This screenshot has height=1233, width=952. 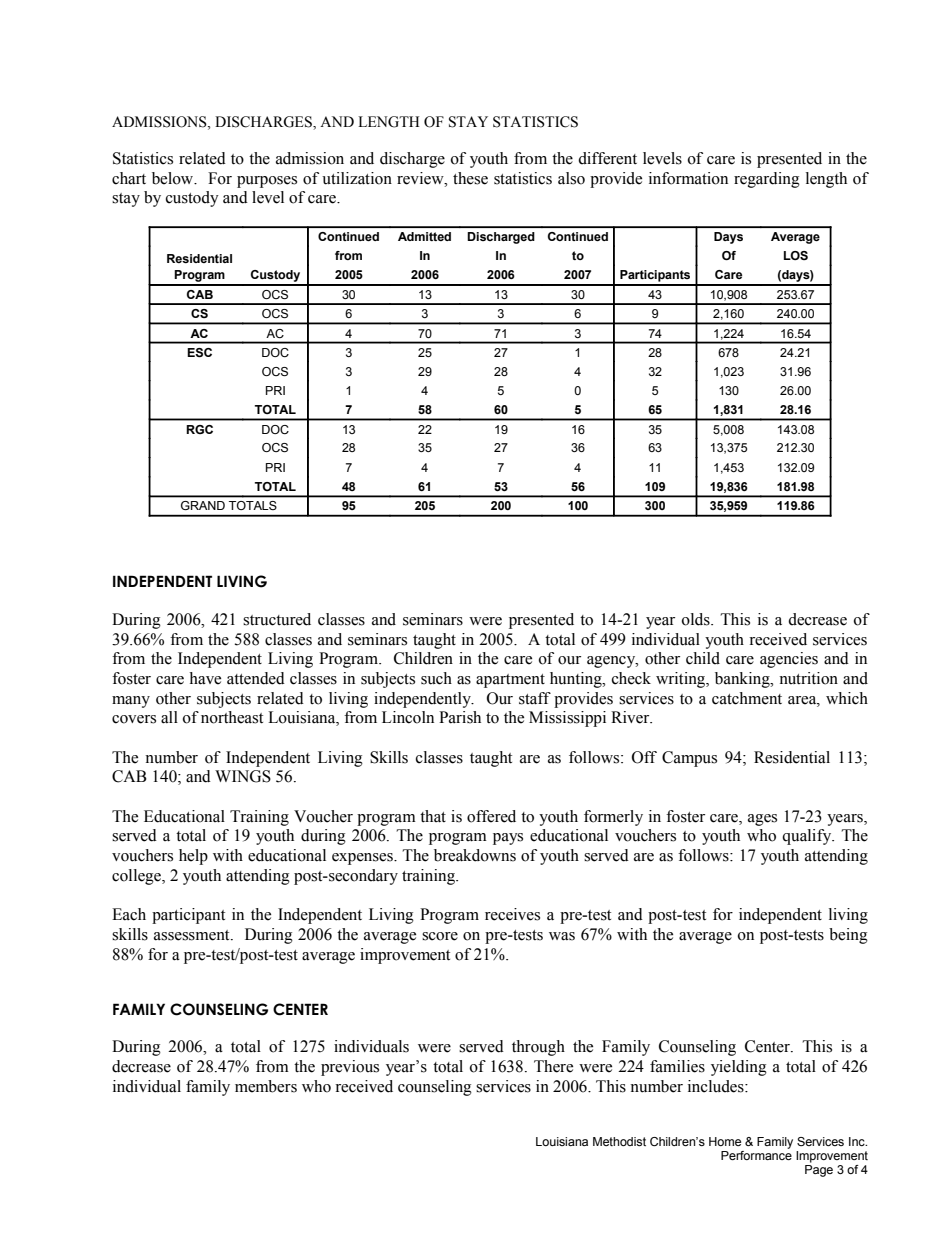 What do you see at coordinates (205, 678) in the screenshot?
I see `have` at bounding box center [205, 678].
